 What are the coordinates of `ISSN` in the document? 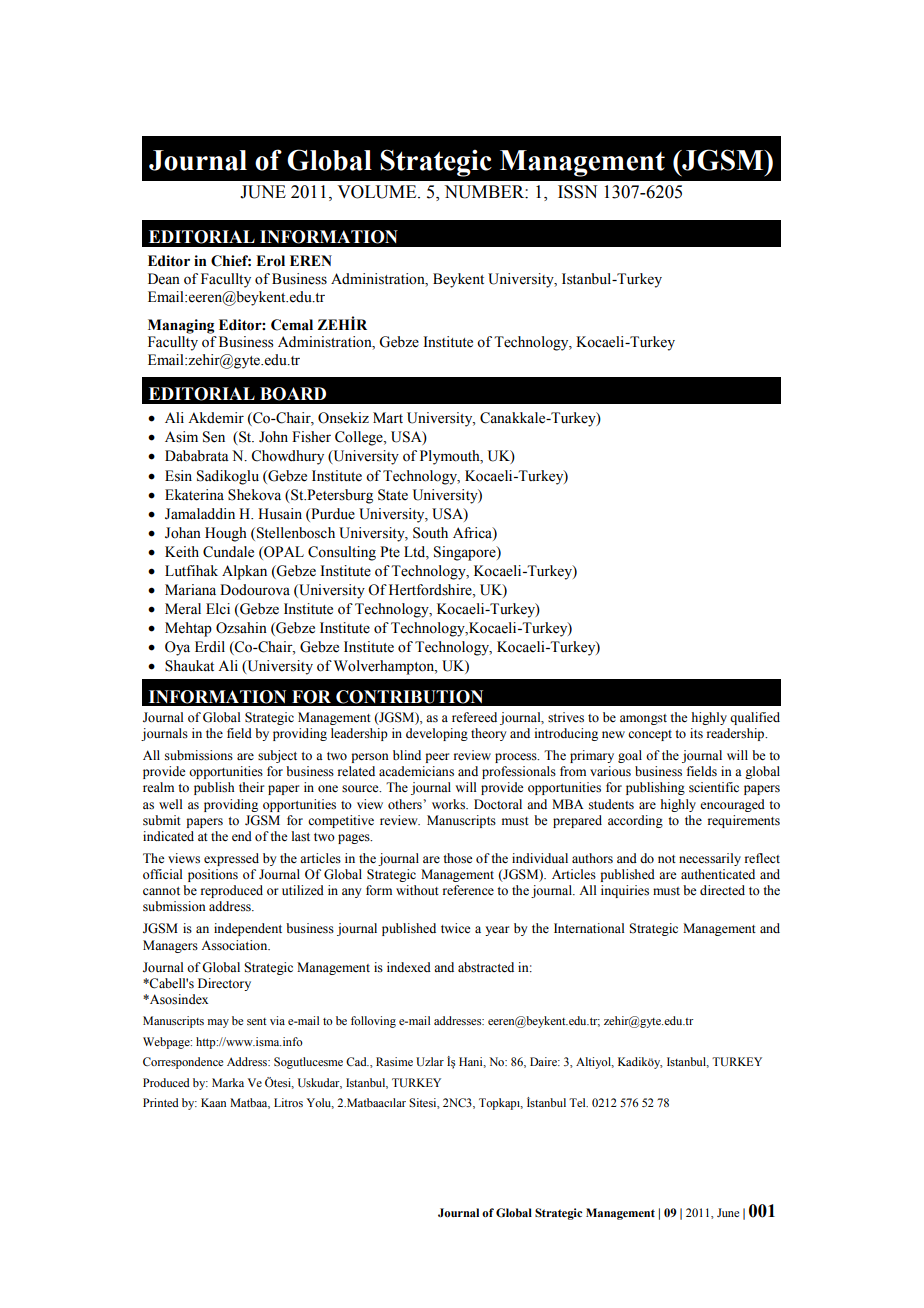 It's located at (577, 192).
